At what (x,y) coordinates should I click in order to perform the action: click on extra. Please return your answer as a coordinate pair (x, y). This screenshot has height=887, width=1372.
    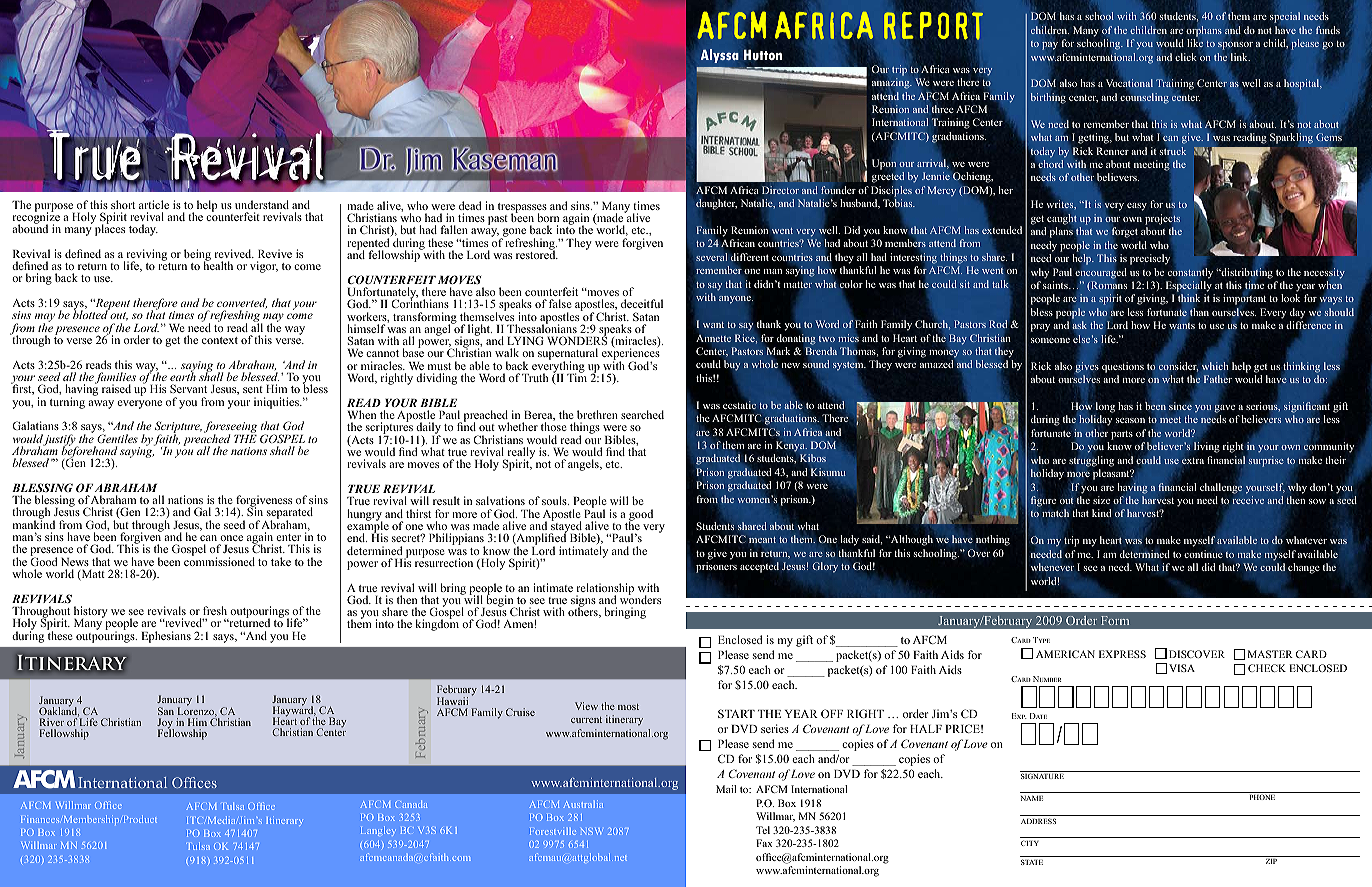
    Looking at the image, I should click on (1192, 459).
